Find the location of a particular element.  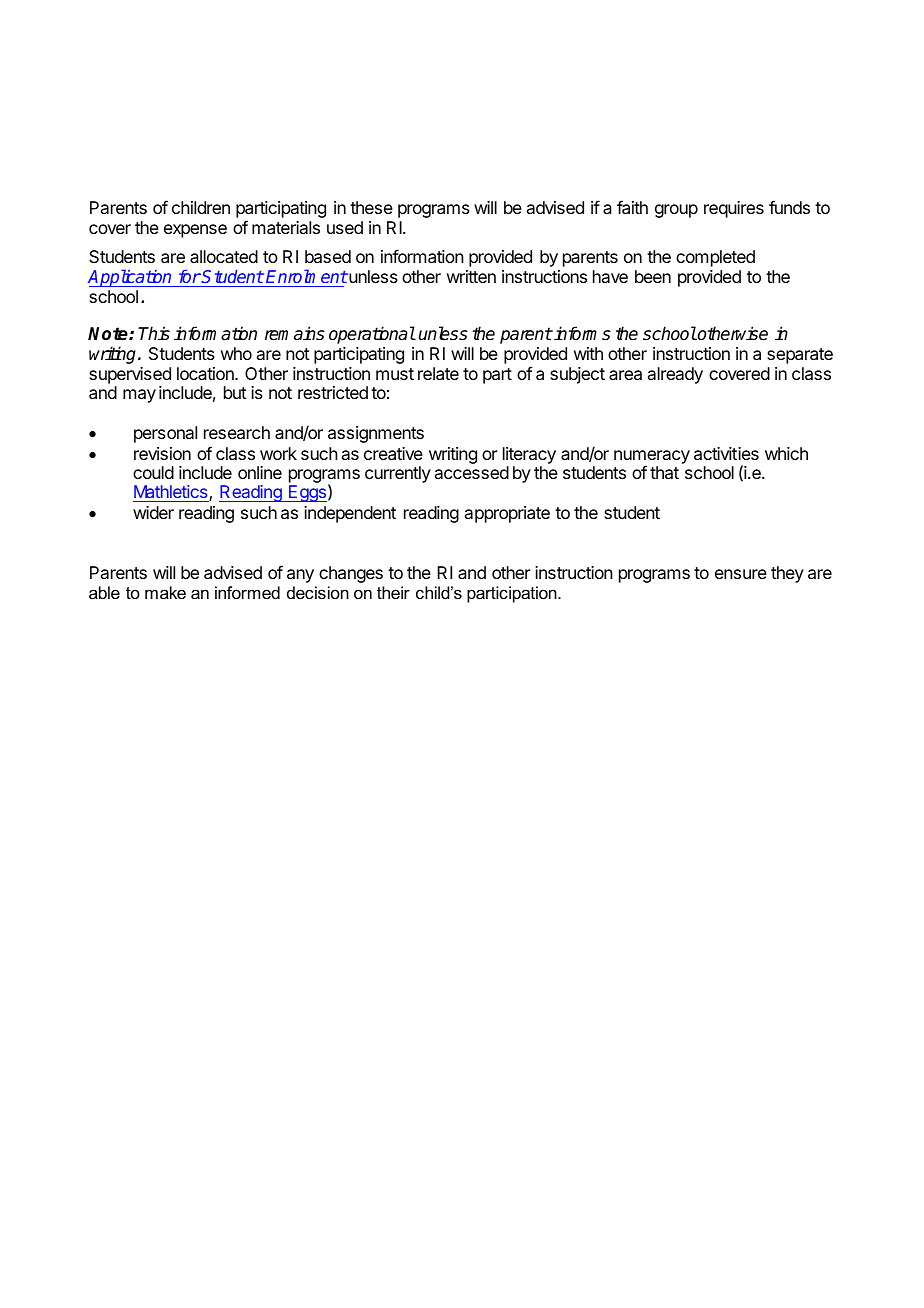

ensure is located at coordinates (741, 574).
